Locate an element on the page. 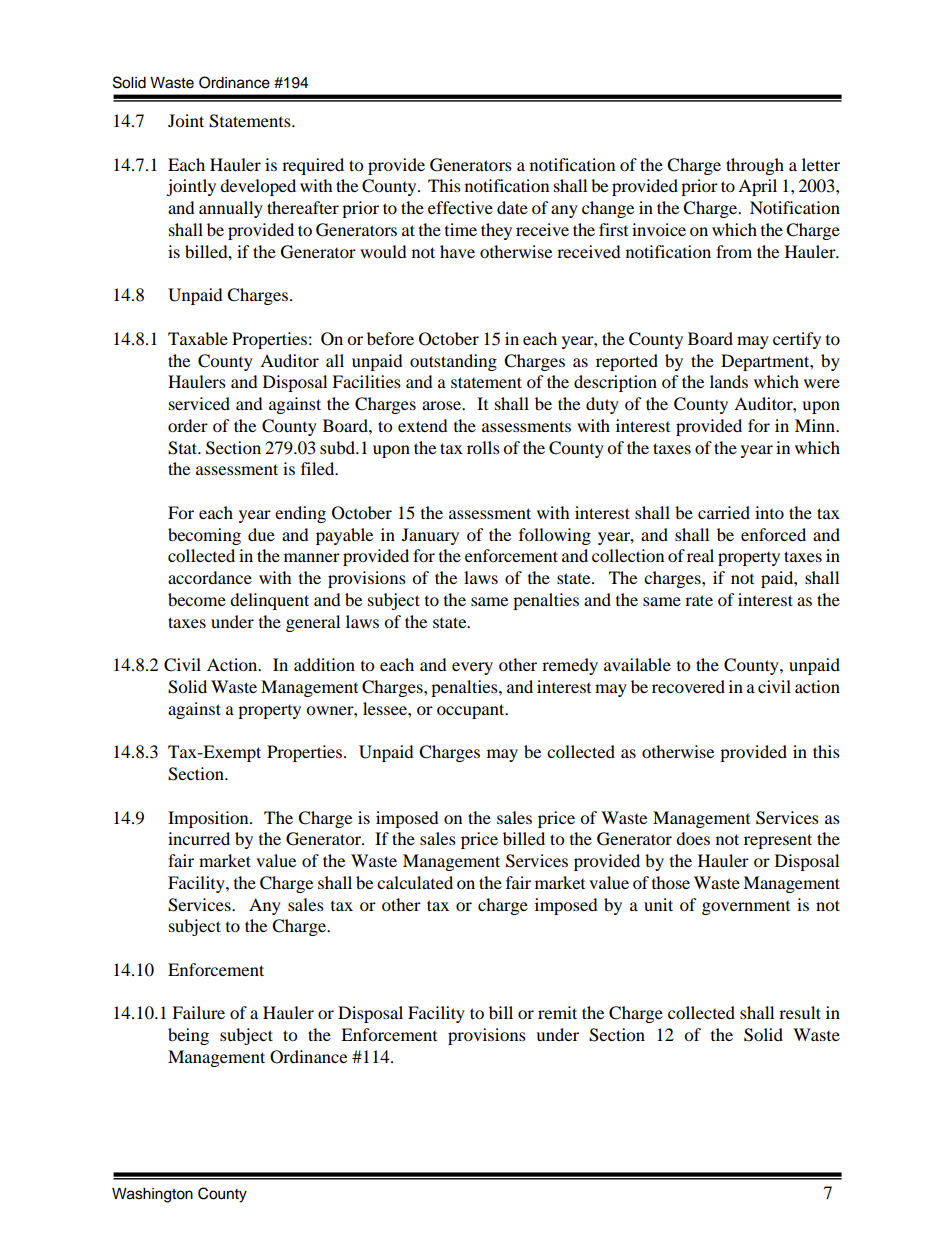 This page has width=952, height=1233. date is located at coordinates (512, 207).
